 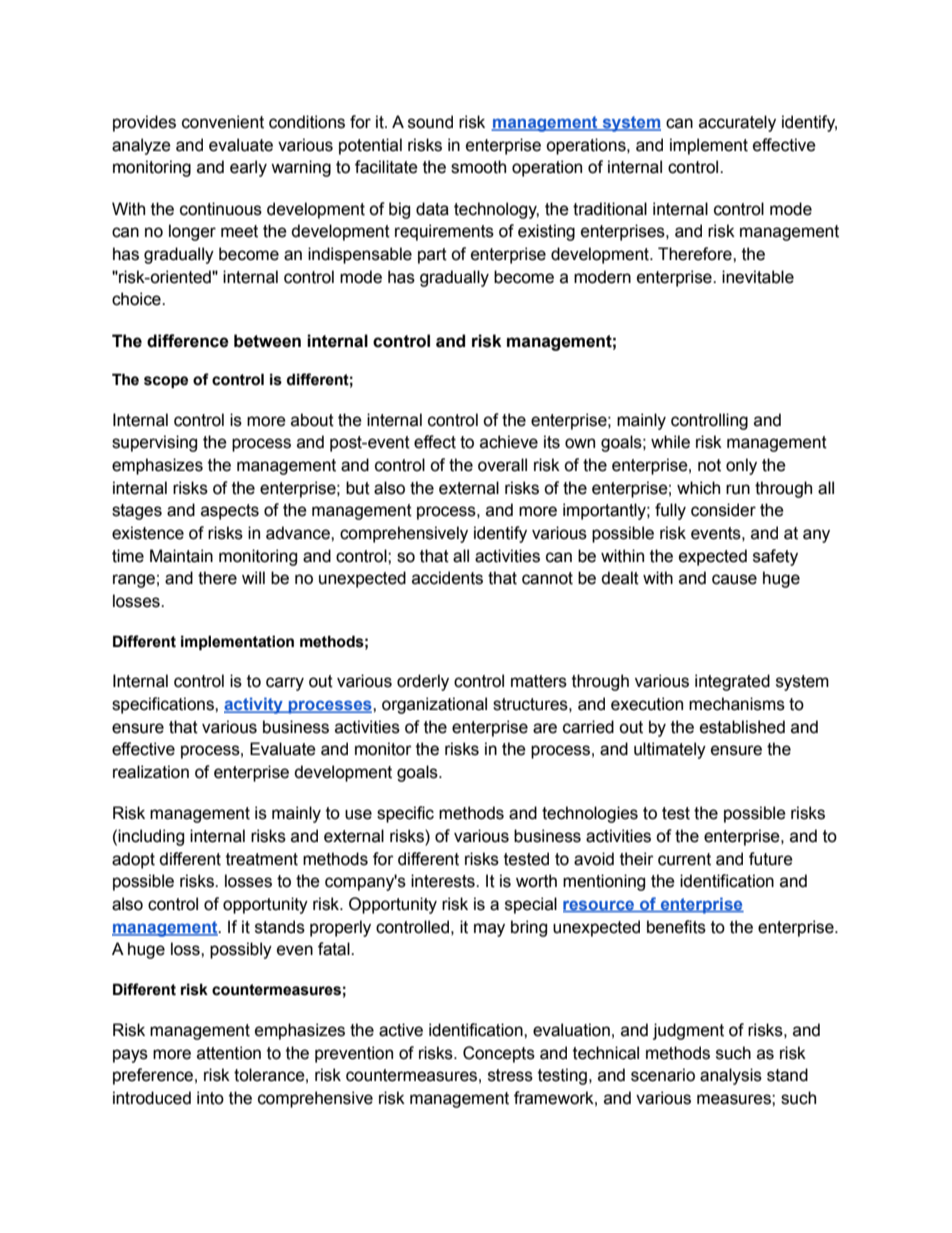 I want to click on accidents, so click(x=447, y=578).
